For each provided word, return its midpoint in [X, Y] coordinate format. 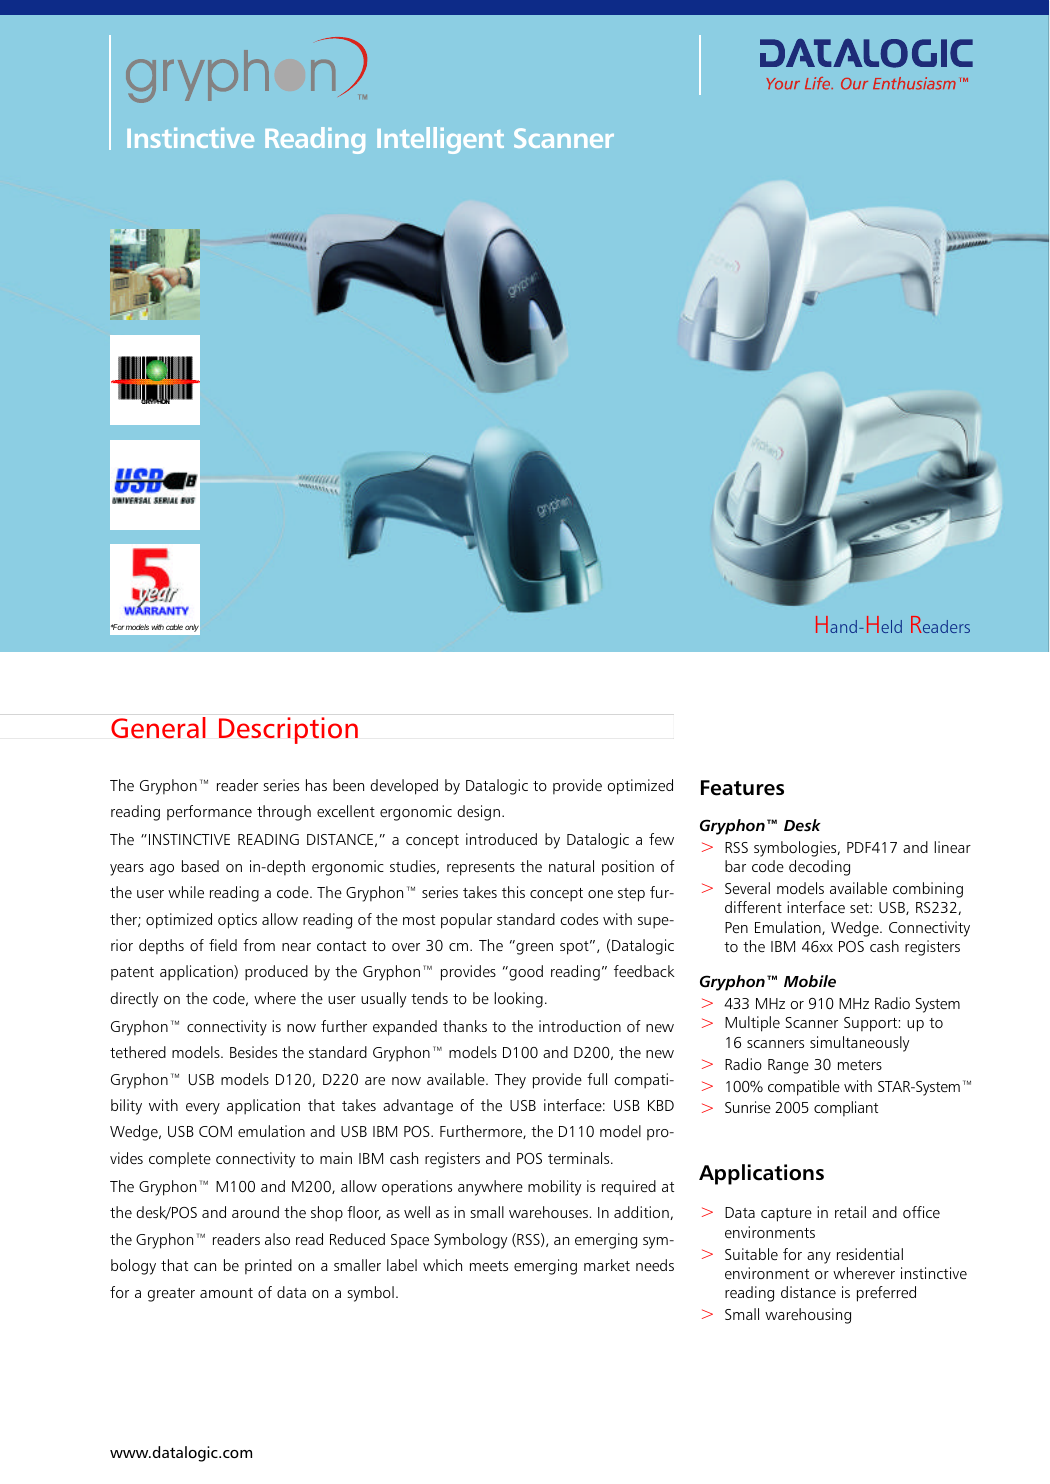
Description [288, 730]
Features [742, 788]
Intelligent [440, 140]
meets [489, 1266]
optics [237, 921]
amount [226, 1293]
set [860, 908]
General [158, 728]
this [513, 892]
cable [174, 627]
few [661, 839]
